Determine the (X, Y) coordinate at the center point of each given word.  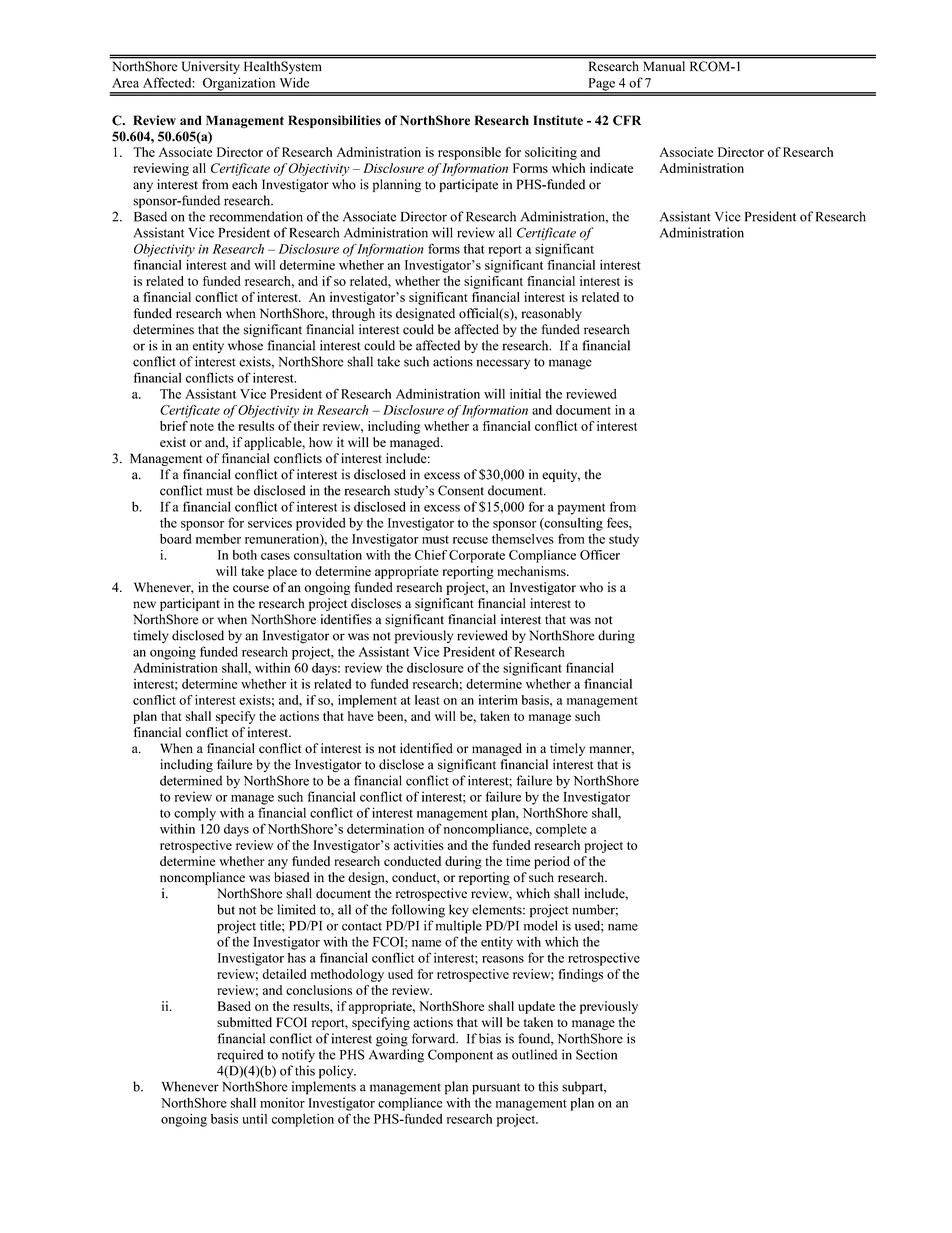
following (418, 911)
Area (125, 83)
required (240, 1056)
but (226, 909)
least (427, 700)
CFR (627, 120)
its (386, 313)
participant (190, 604)
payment (581, 509)
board (175, 539)
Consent (461, 490)
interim (498, 700)
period (552, 862)
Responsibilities (334, 121)
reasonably (551, 314)
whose (245, 345)
